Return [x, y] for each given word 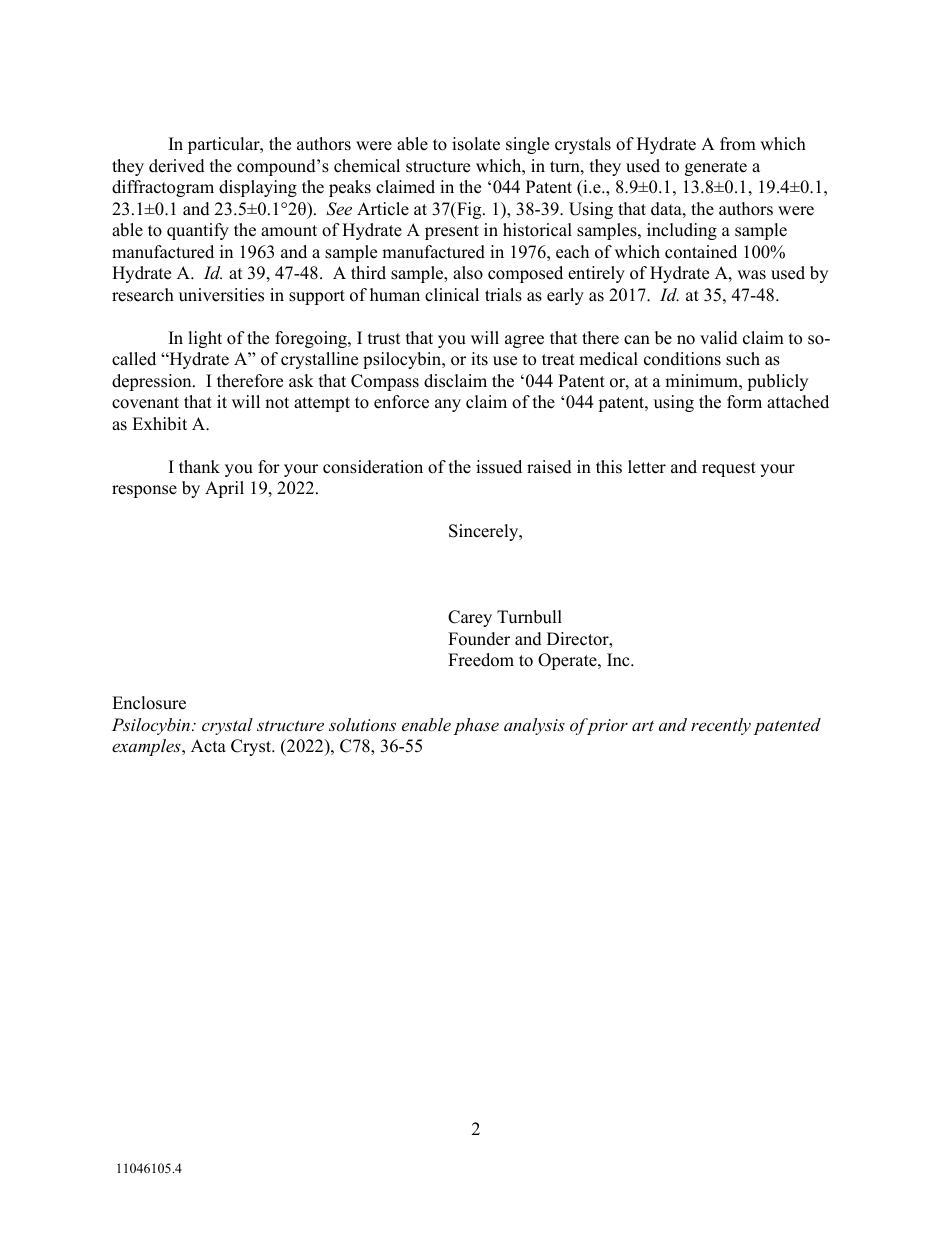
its [479, 359]
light [205, 339]
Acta [208, 746]
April [224, 489]
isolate [476, 144]
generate [716, 168]
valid [719, 338]
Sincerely [485, 532]
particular [225, 145]
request [729, 469]
